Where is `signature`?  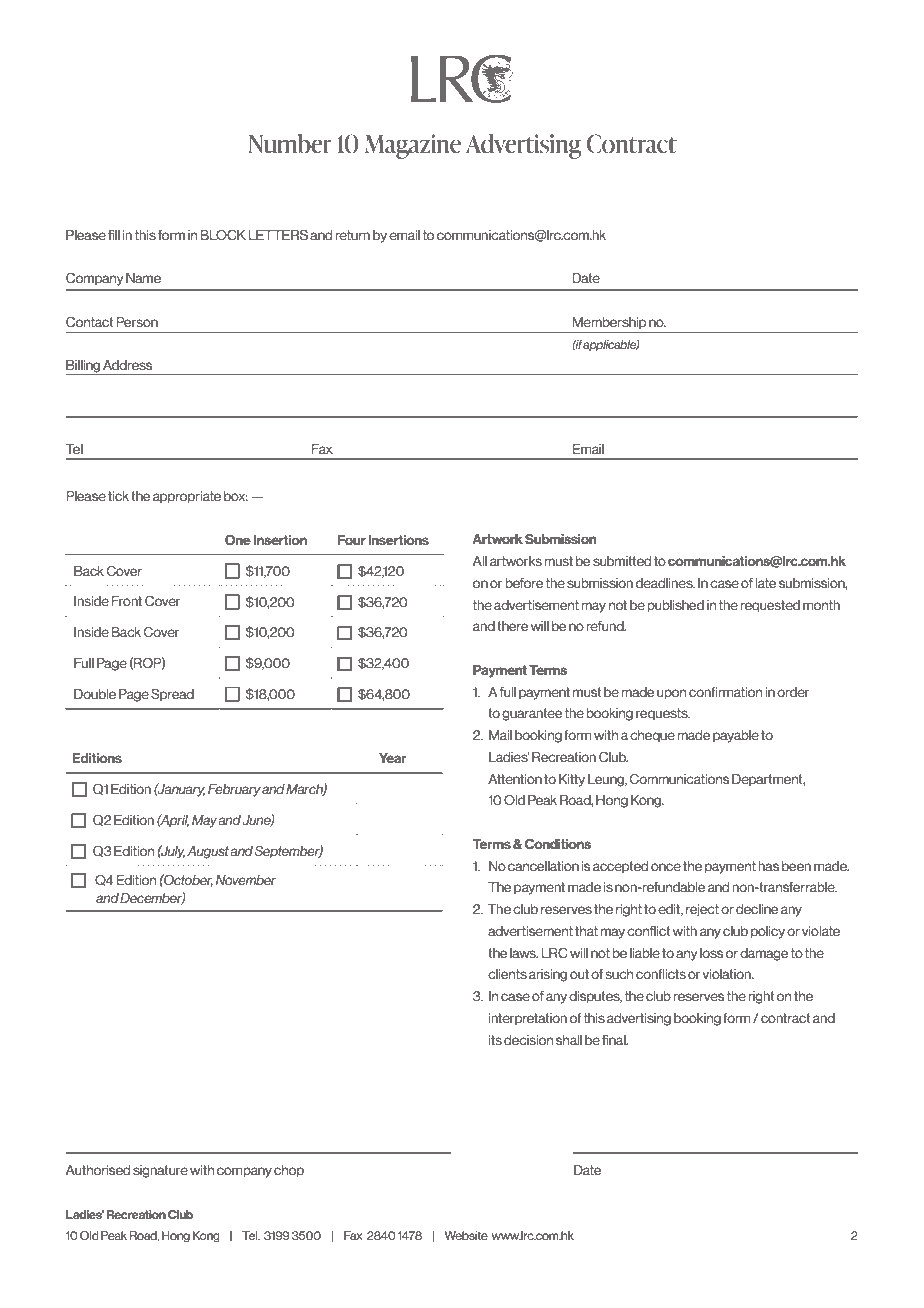
signature is located at coordinates (160, 1171).
